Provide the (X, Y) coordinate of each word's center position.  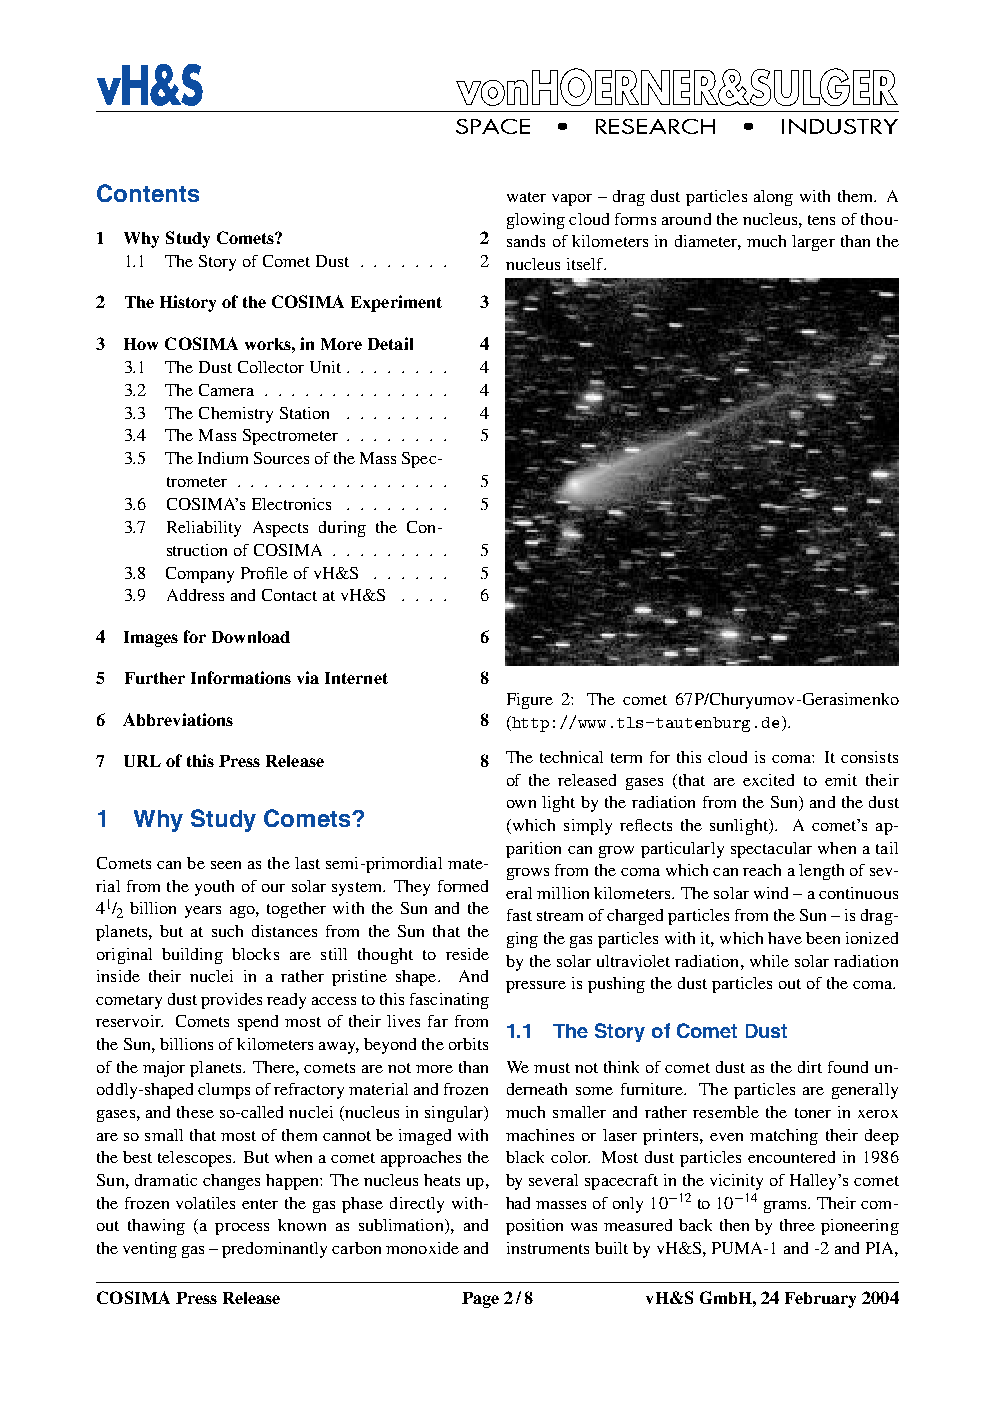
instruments (548, 1248)
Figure (530, 701)
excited (768, 780)
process (242, 1229)
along (773, 198)
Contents (148, 193)
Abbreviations (178, 719)
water (526, 197)
